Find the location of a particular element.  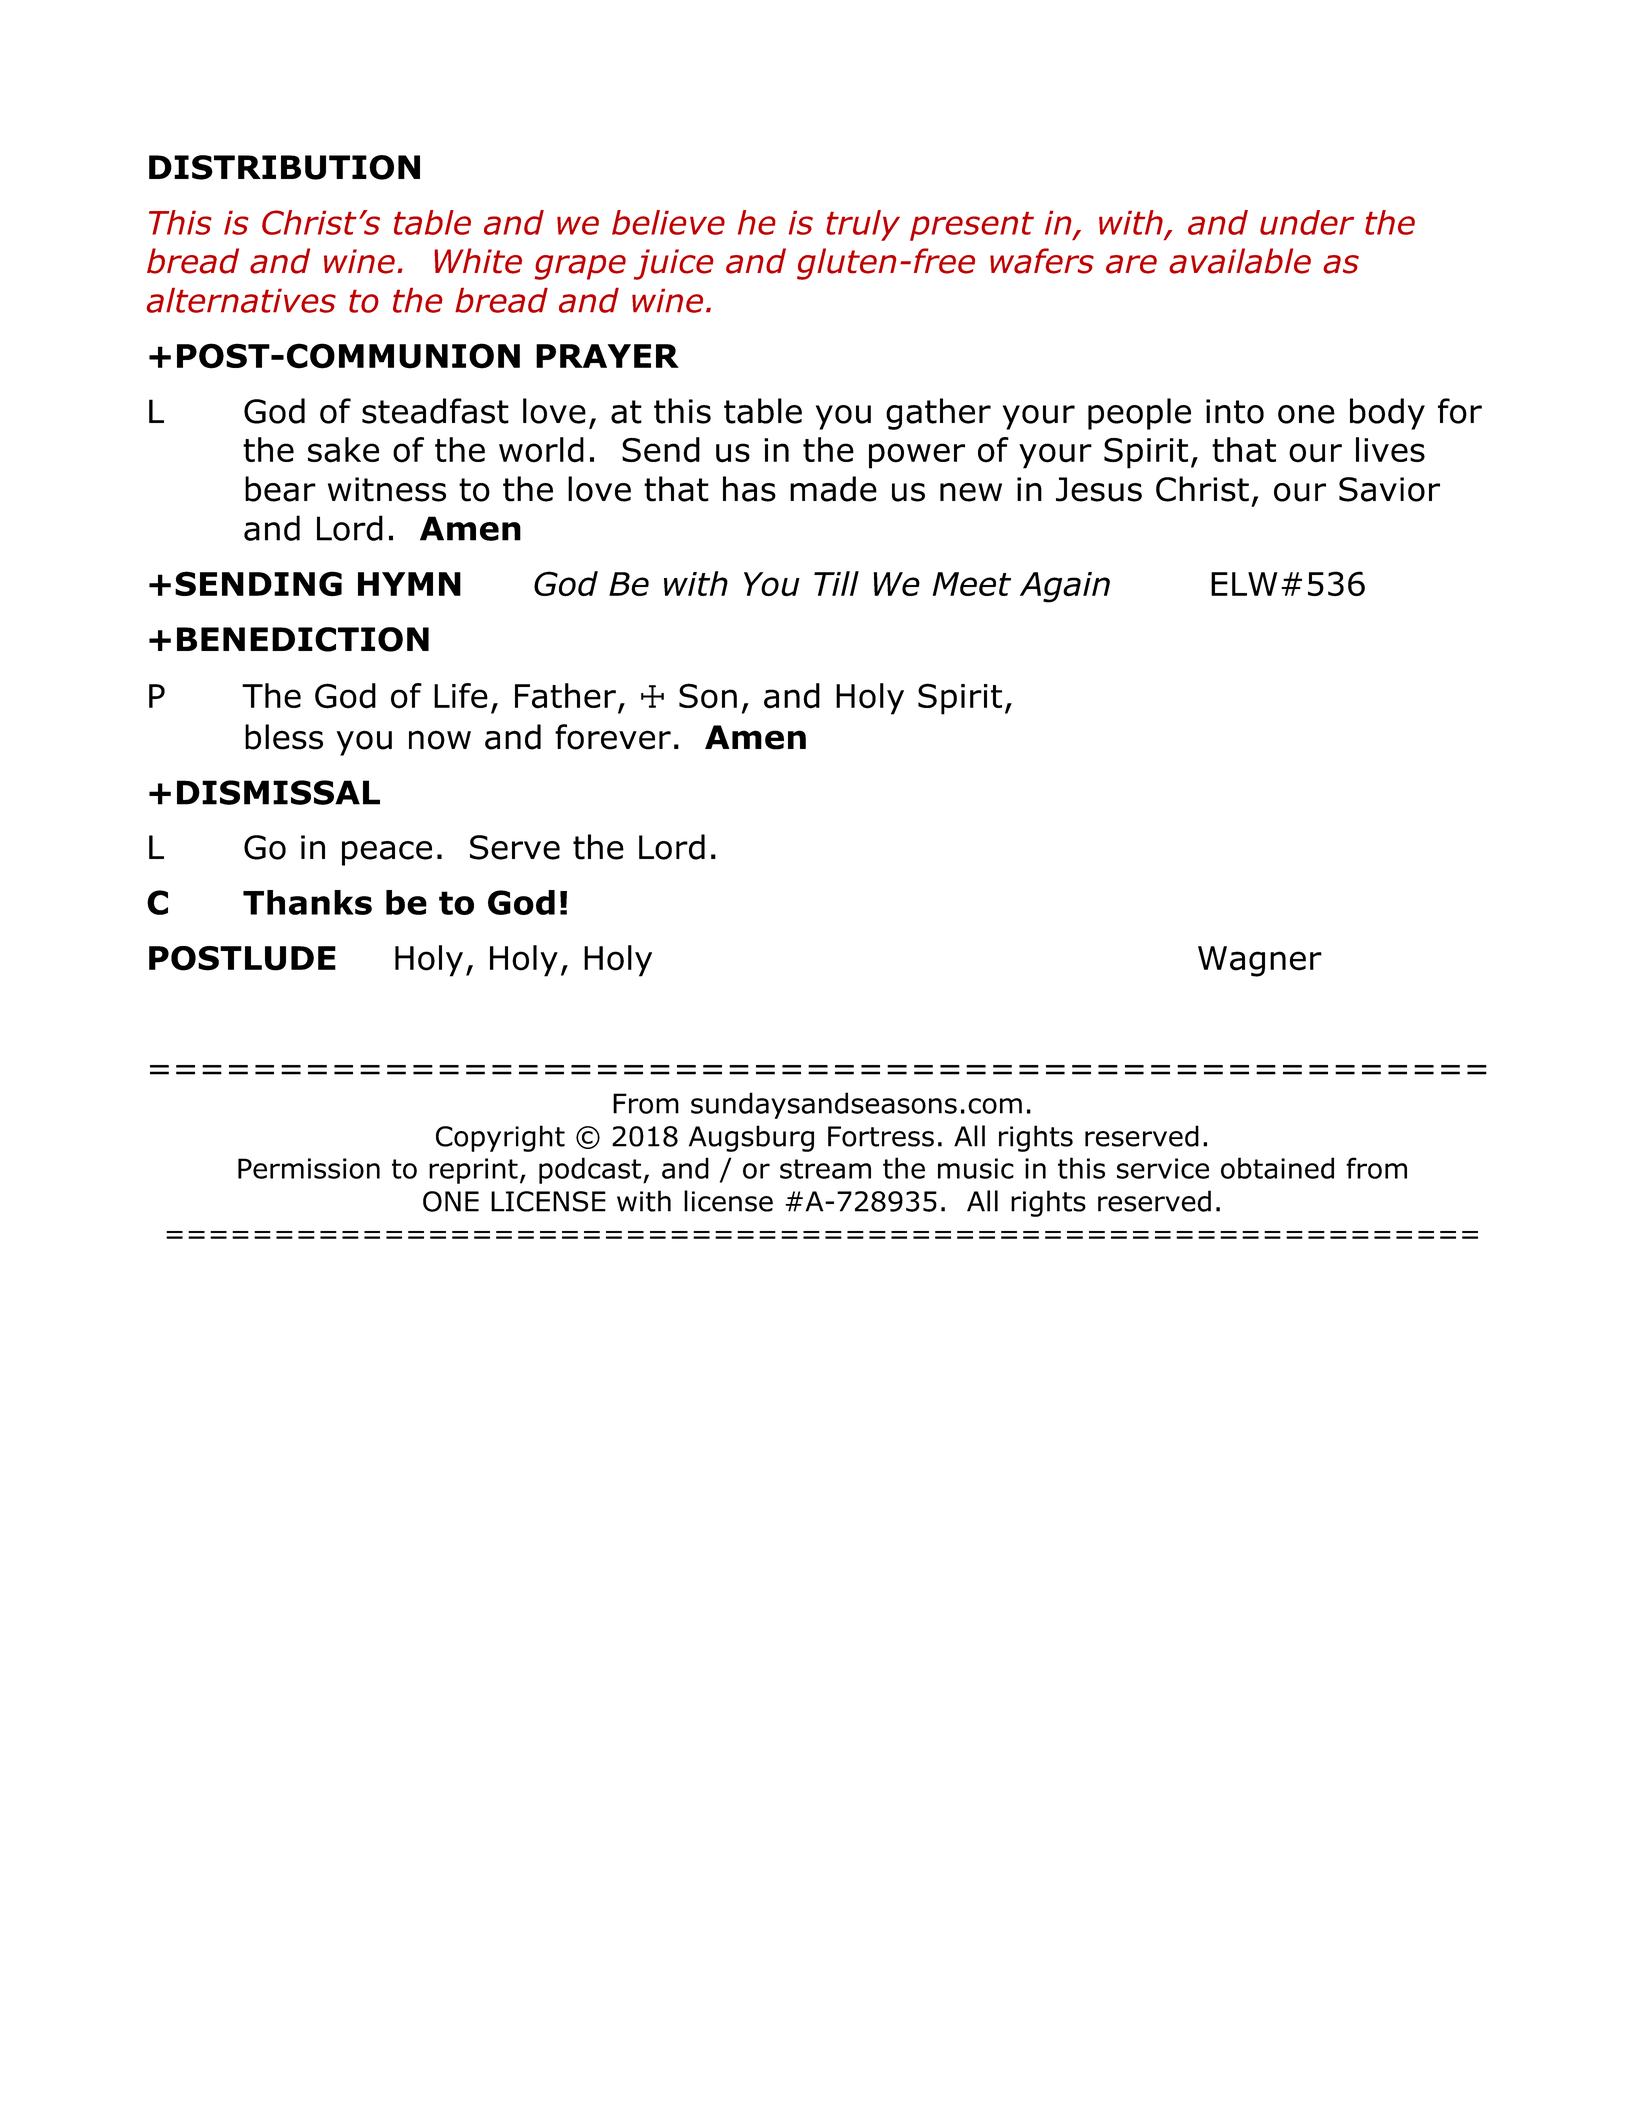

Permission is located at coordinates (309, 1168).
